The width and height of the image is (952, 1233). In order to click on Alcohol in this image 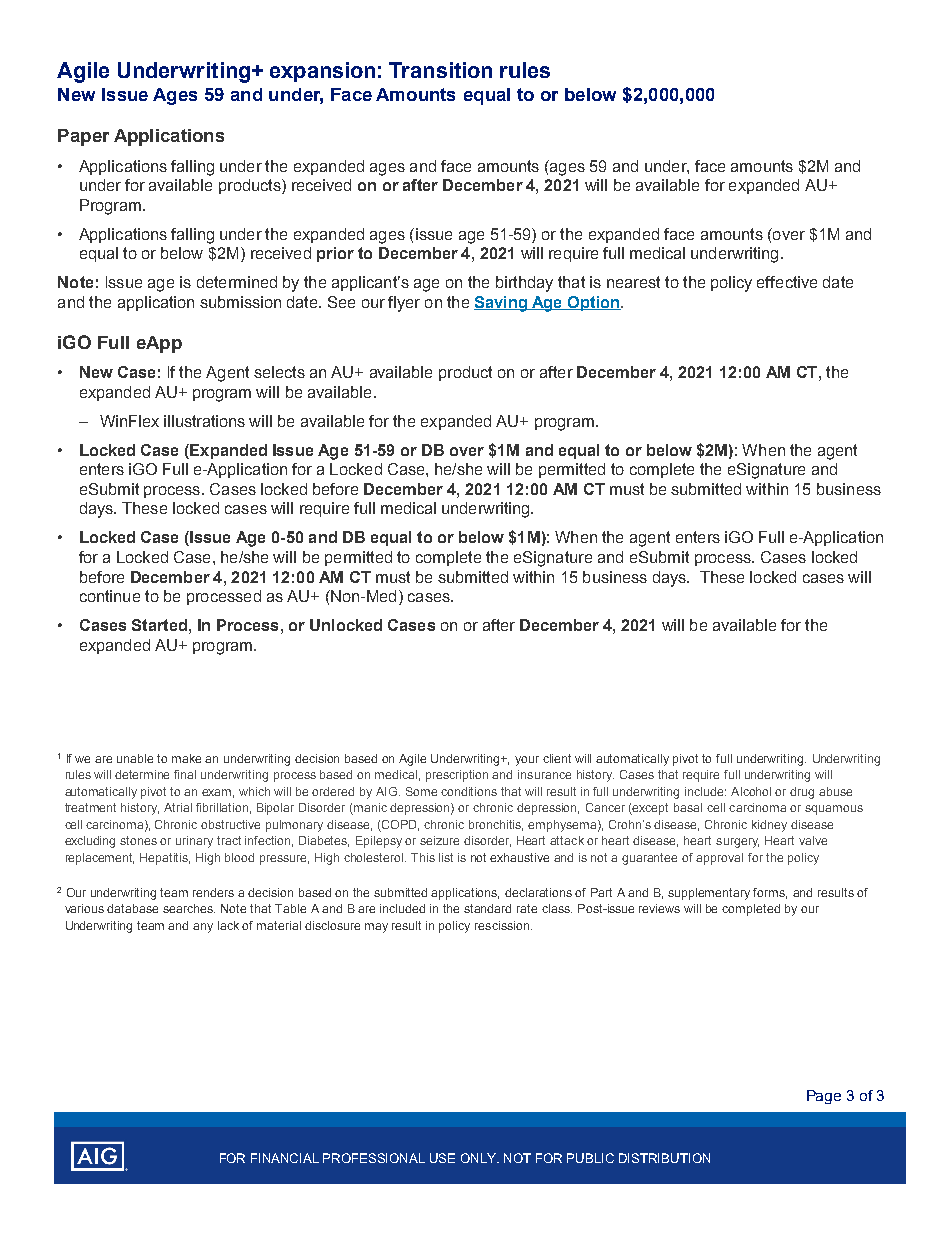, I will do `click(751, 791)`.
